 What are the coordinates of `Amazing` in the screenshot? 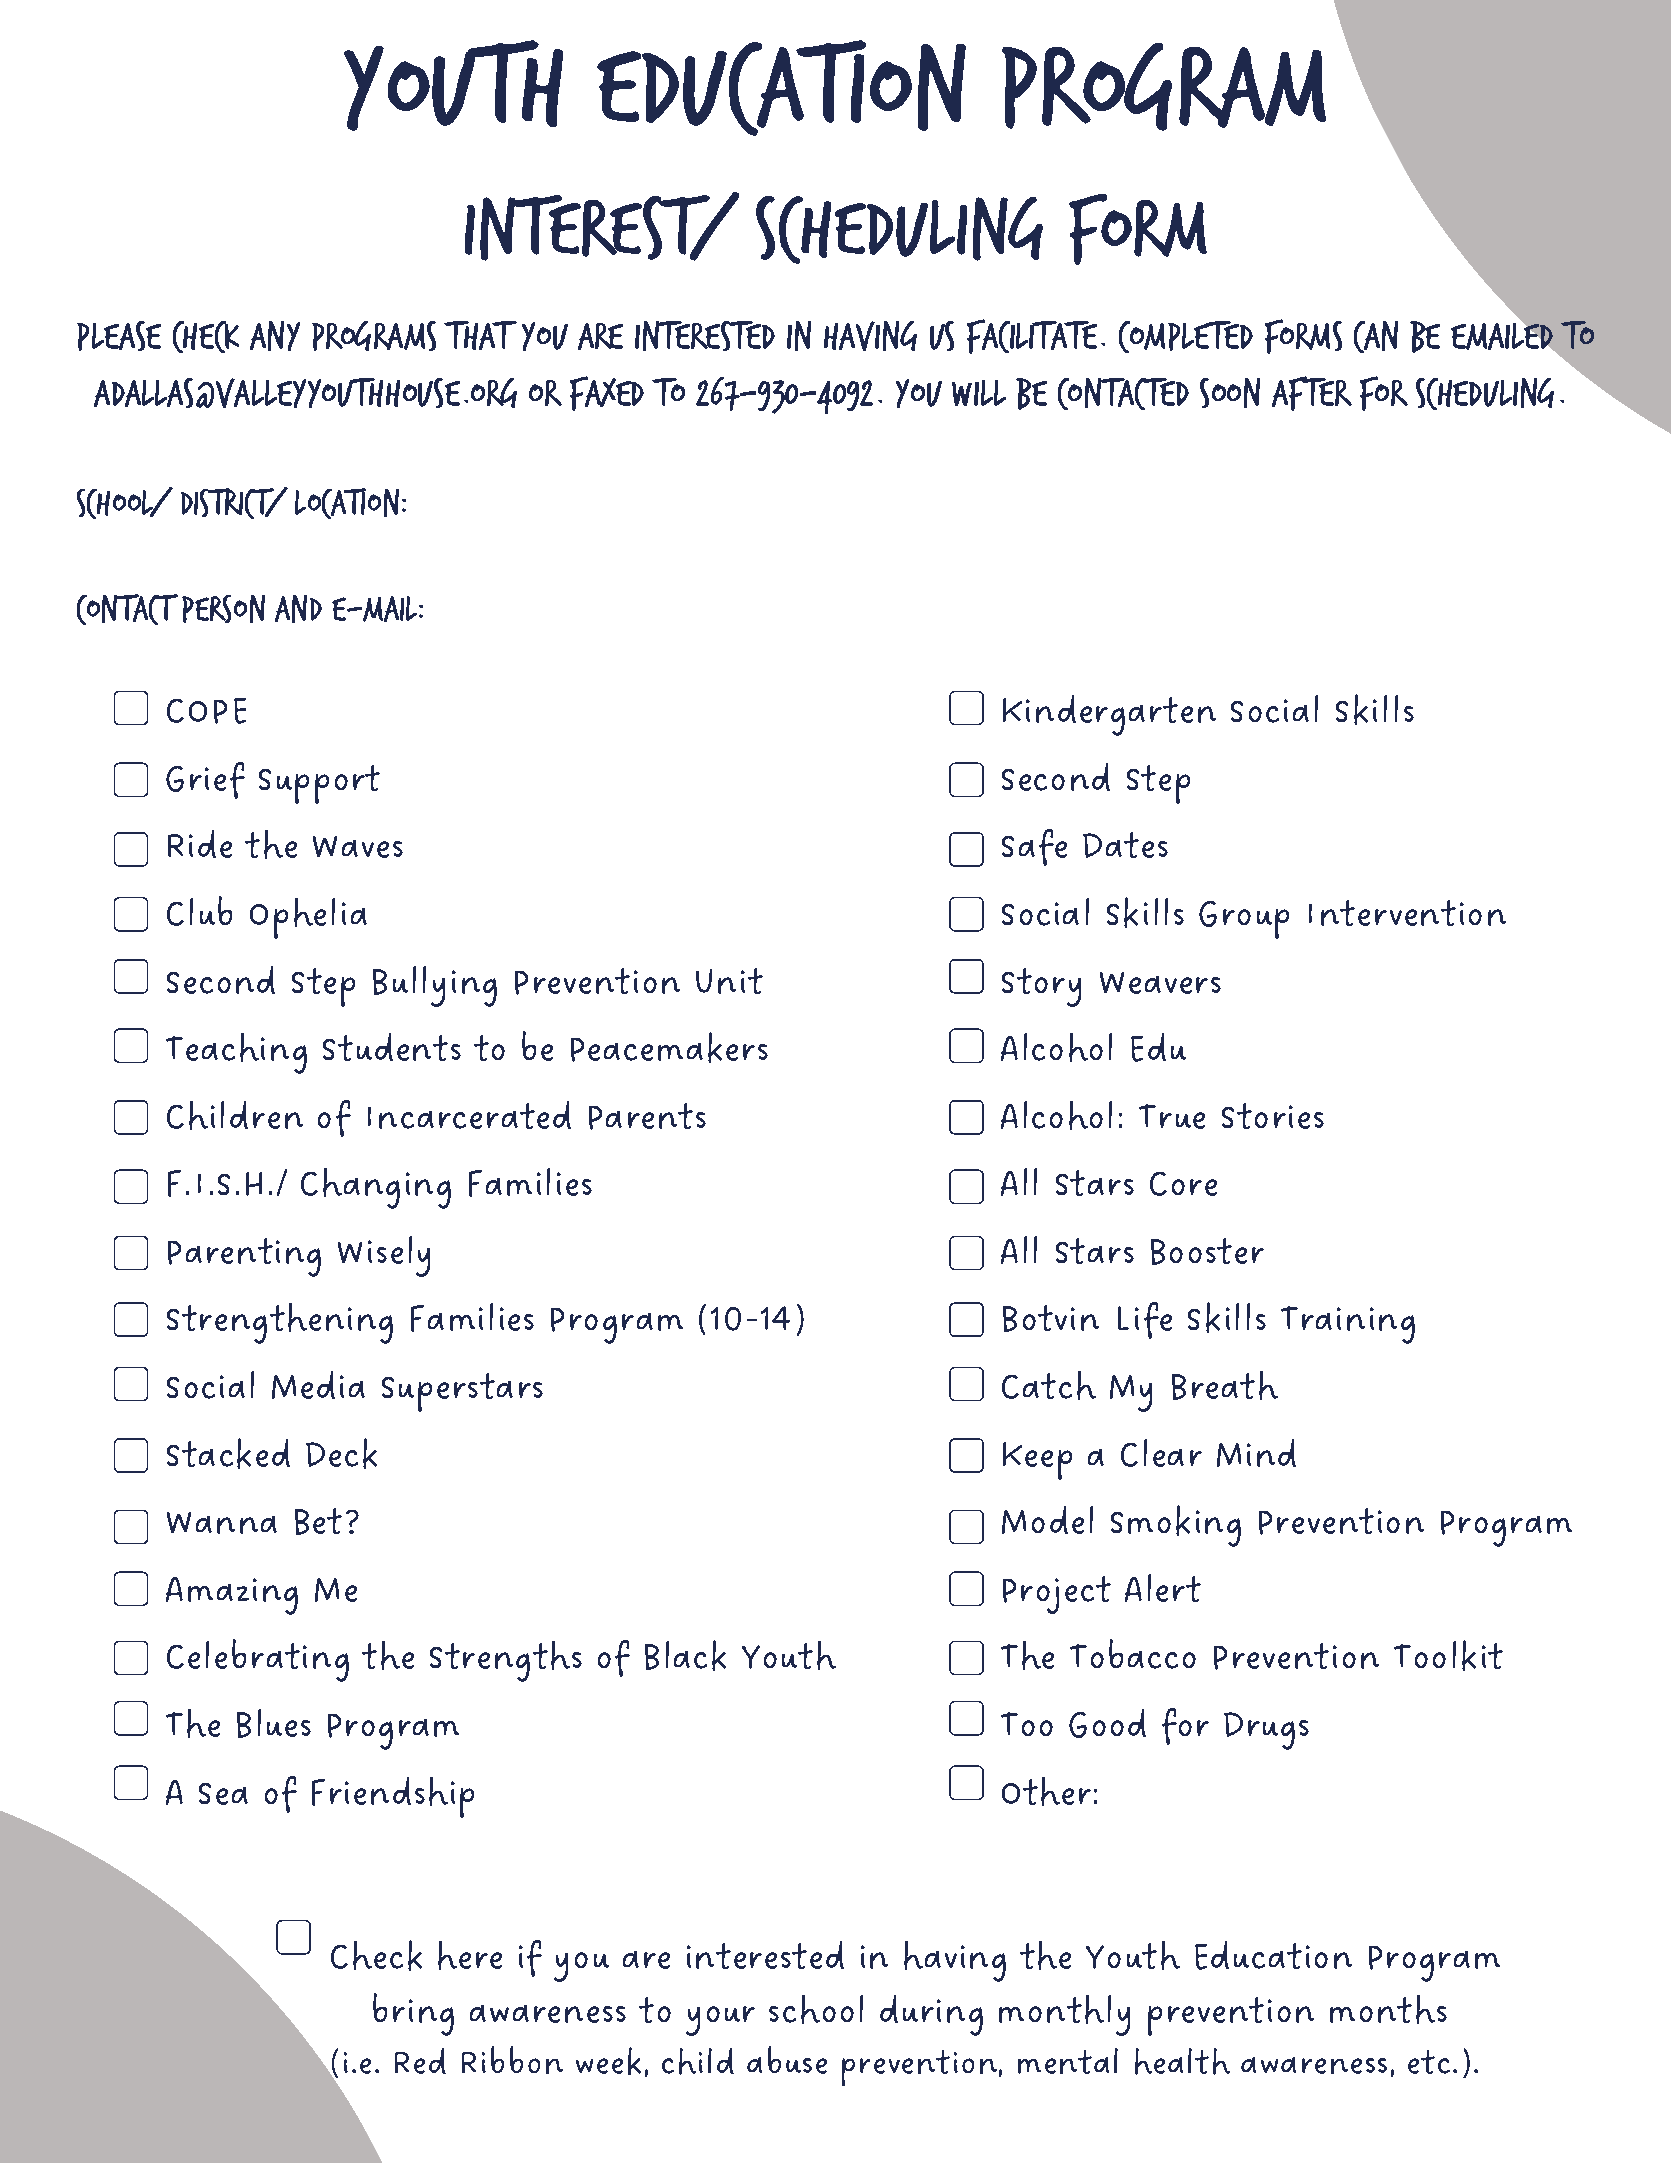 It's located at (232, 1596).
